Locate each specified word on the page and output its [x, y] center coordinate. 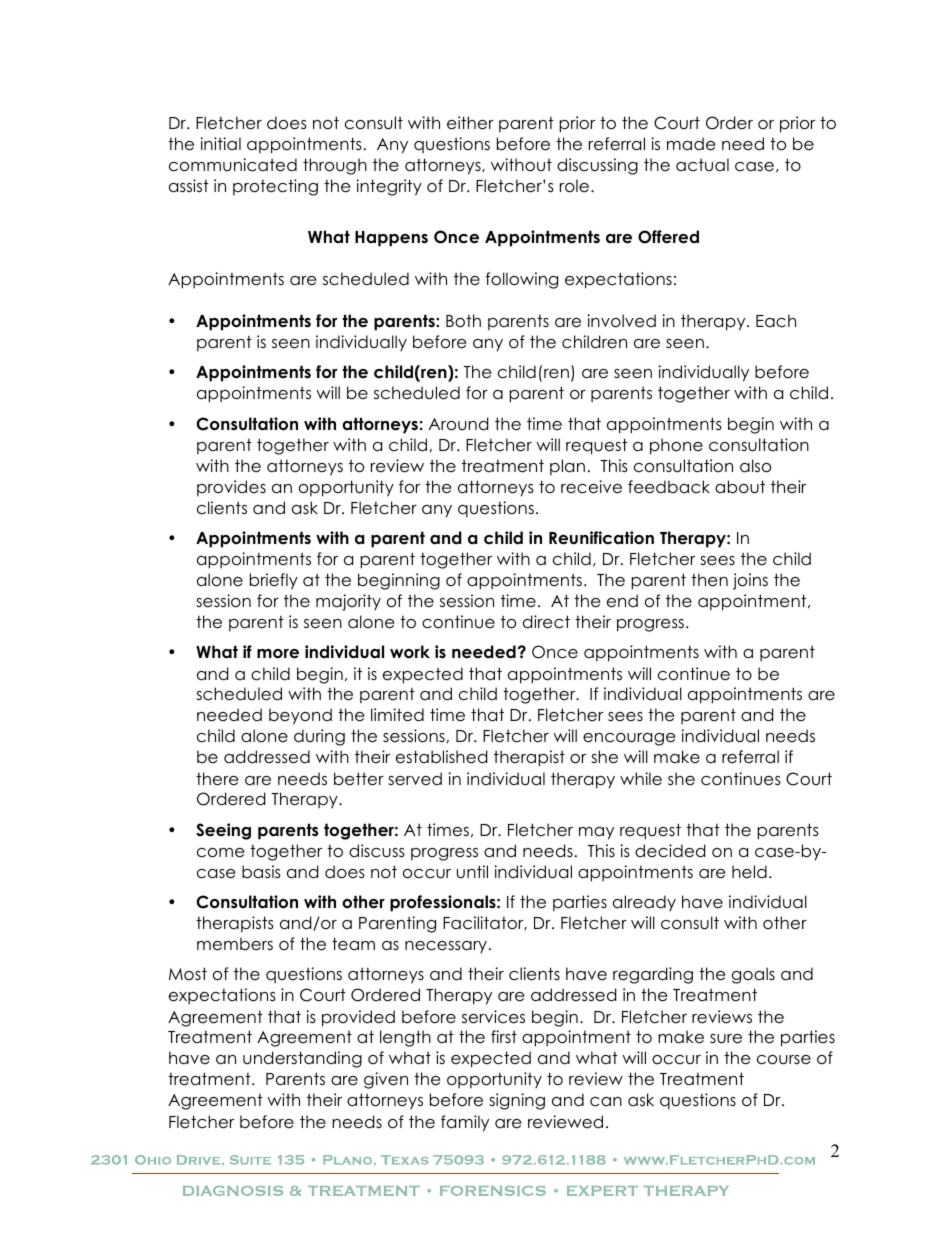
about [740, 487]
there [217, 779]
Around [458, 424]
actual [702, 165]
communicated [233, 165]
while [641, 779]
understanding [302, 1059]
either [470, 123]
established [441, 757]
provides [231, 488]
